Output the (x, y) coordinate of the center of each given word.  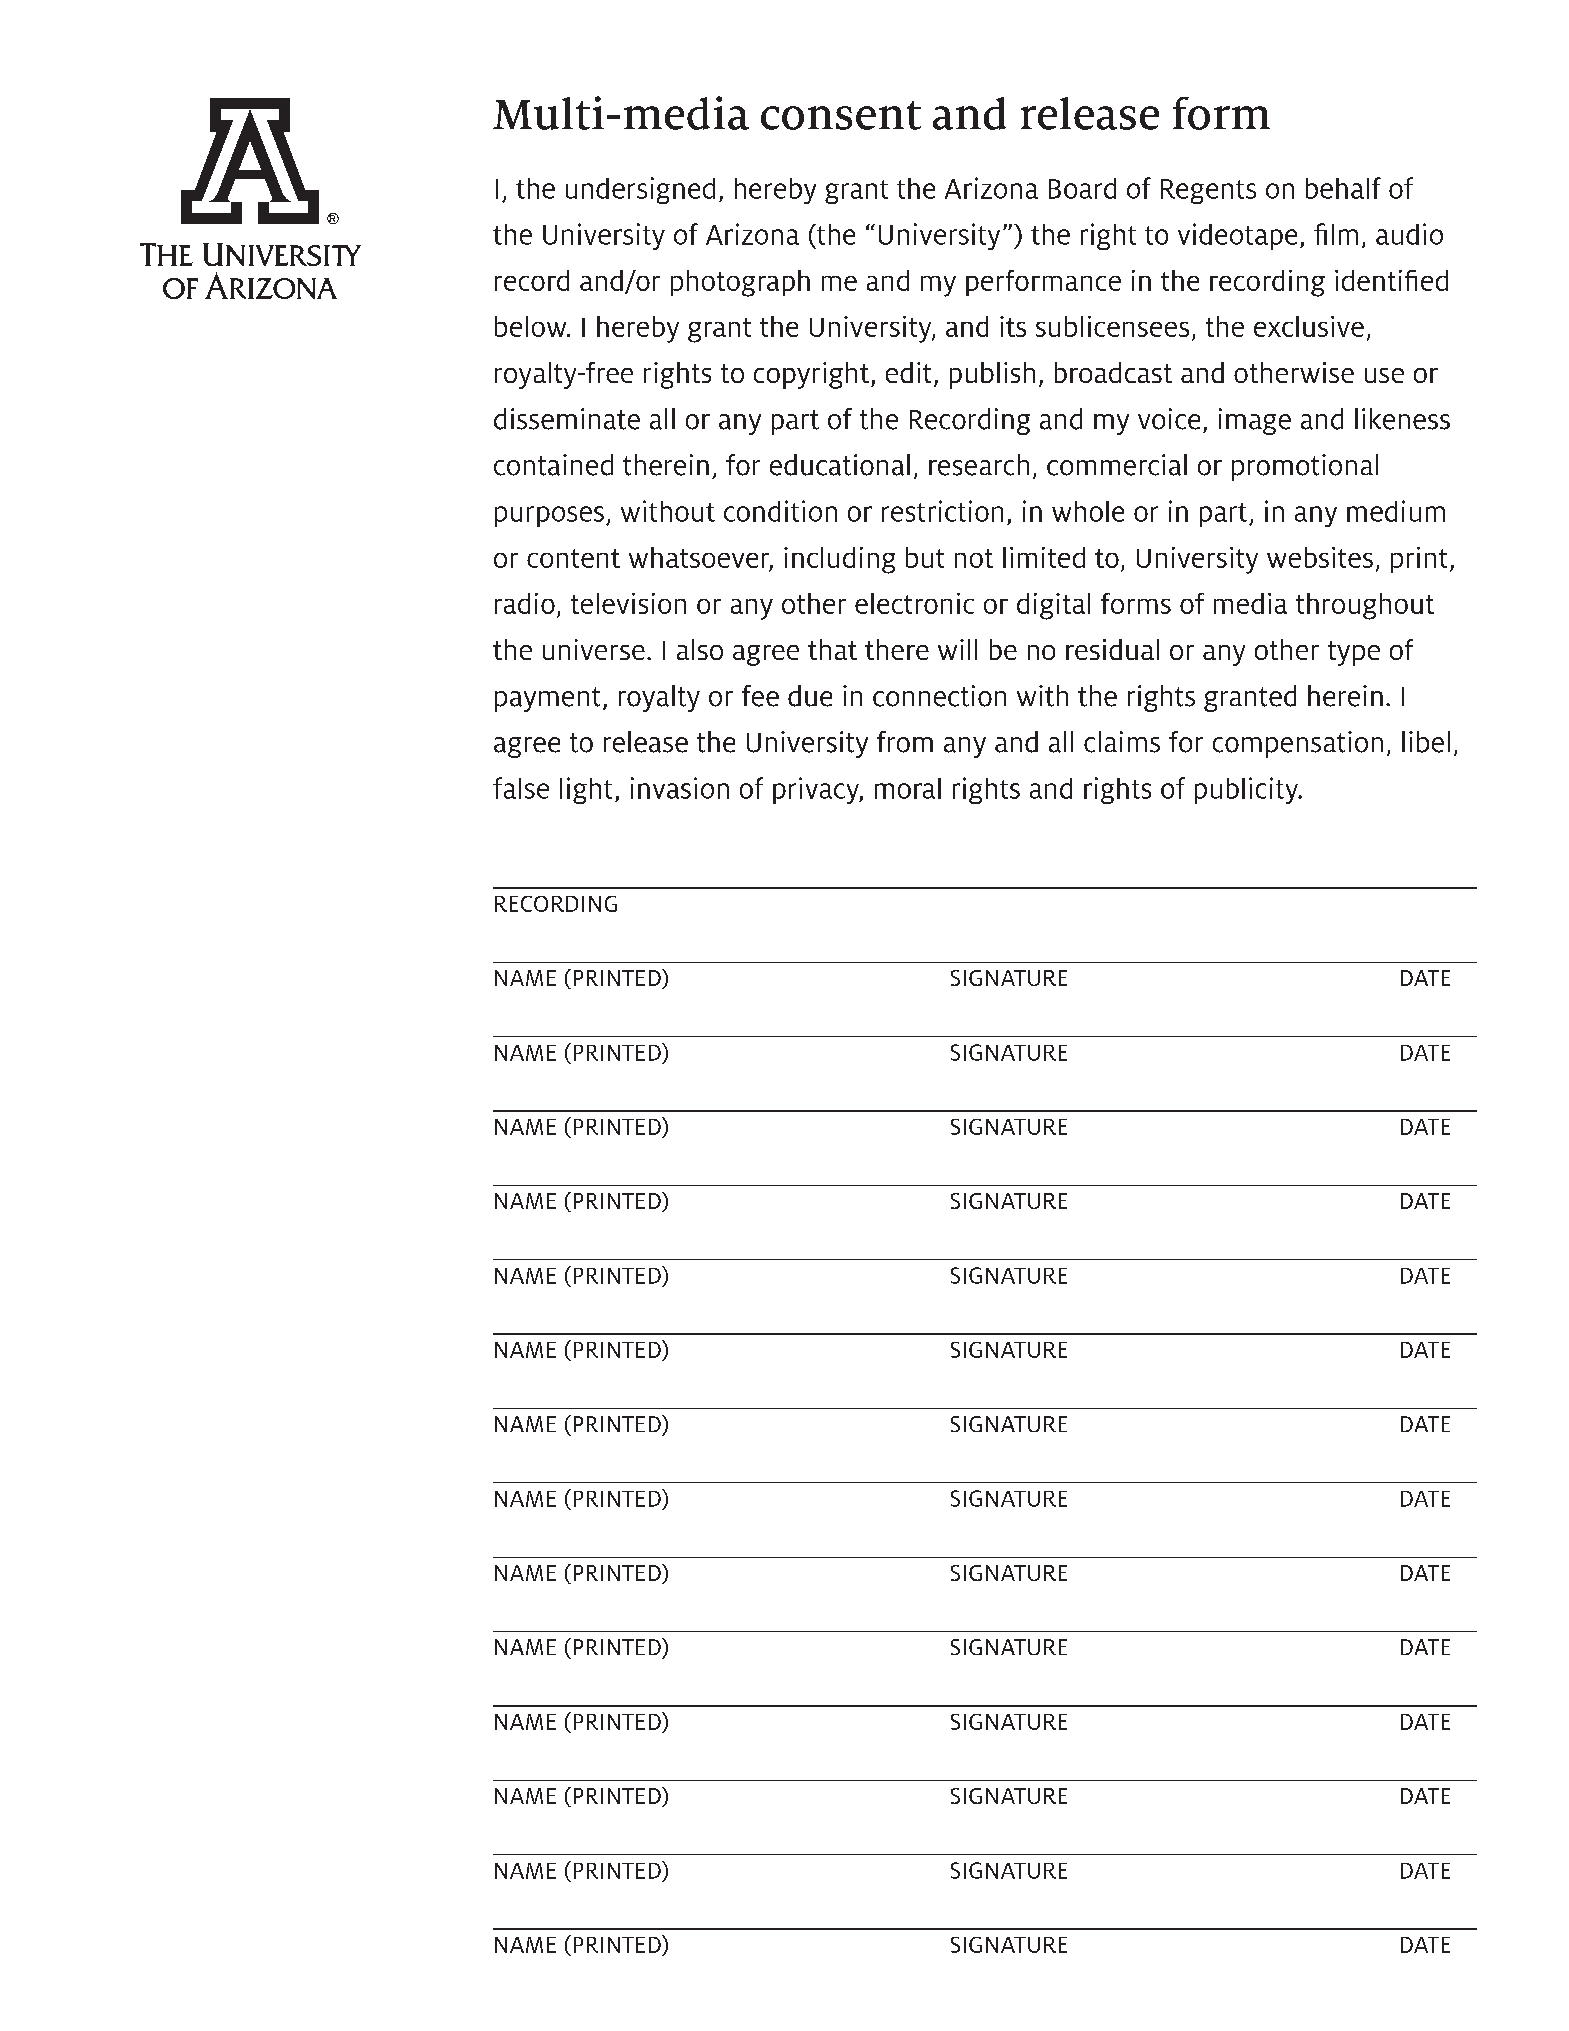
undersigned (640, 190)
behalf (1343, 188)
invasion (680, 788)
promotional (1305, 467)
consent (841, 115)
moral (908, 788)
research (979, 465)
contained (553, 465)
